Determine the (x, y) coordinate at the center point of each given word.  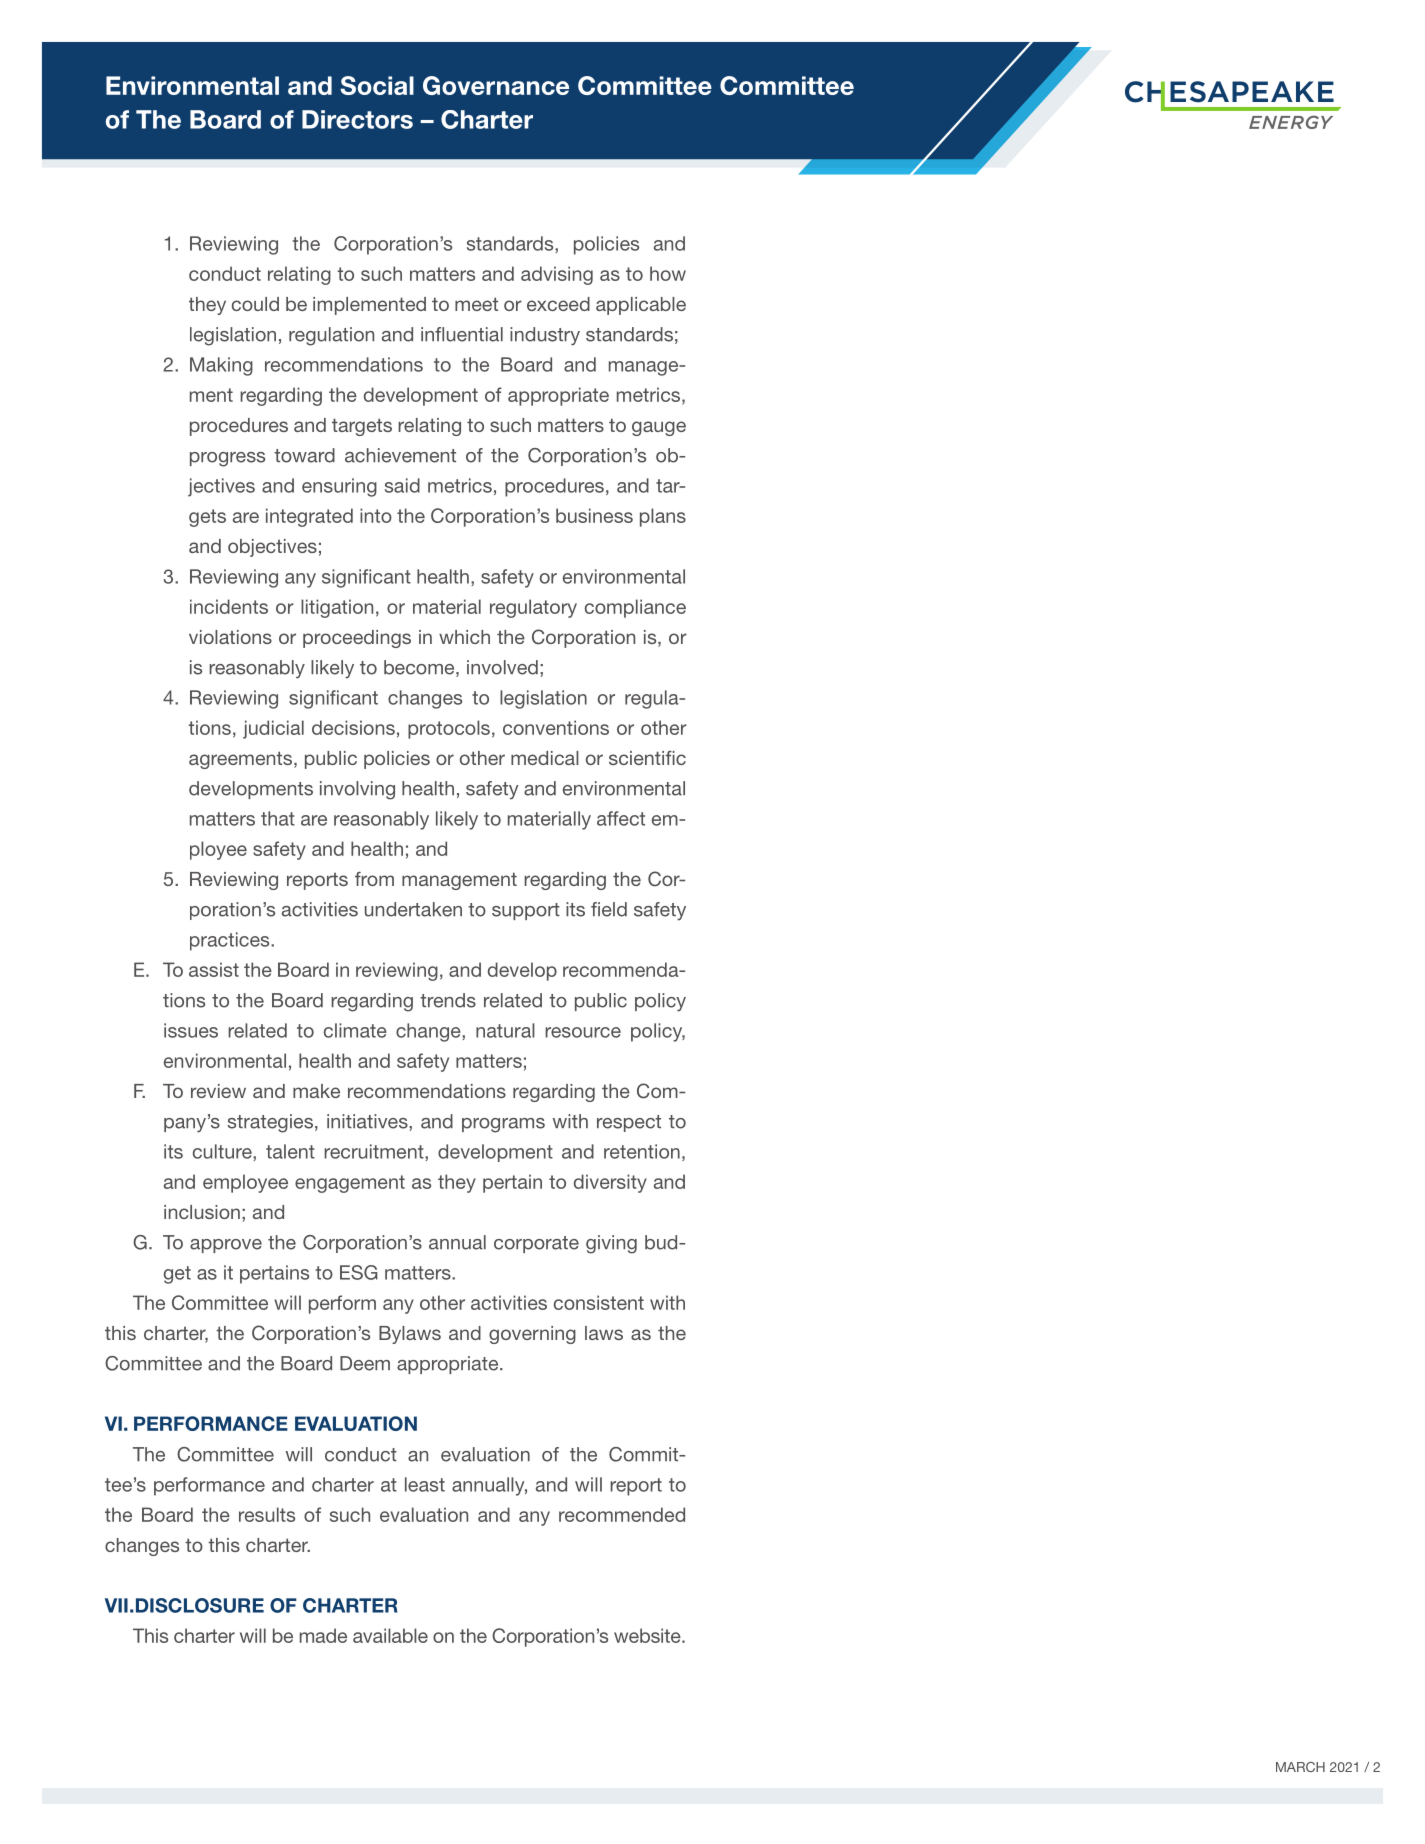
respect (629, 1123)
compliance (635, 608)
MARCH (1300, 1767)
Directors (357, 119)
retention (642, 1151)
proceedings (357, 639)
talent (290, 1151)
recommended (622, 1514)
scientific (647, 758)
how (668, 273)
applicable (641, 306)
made (323, 1635)
